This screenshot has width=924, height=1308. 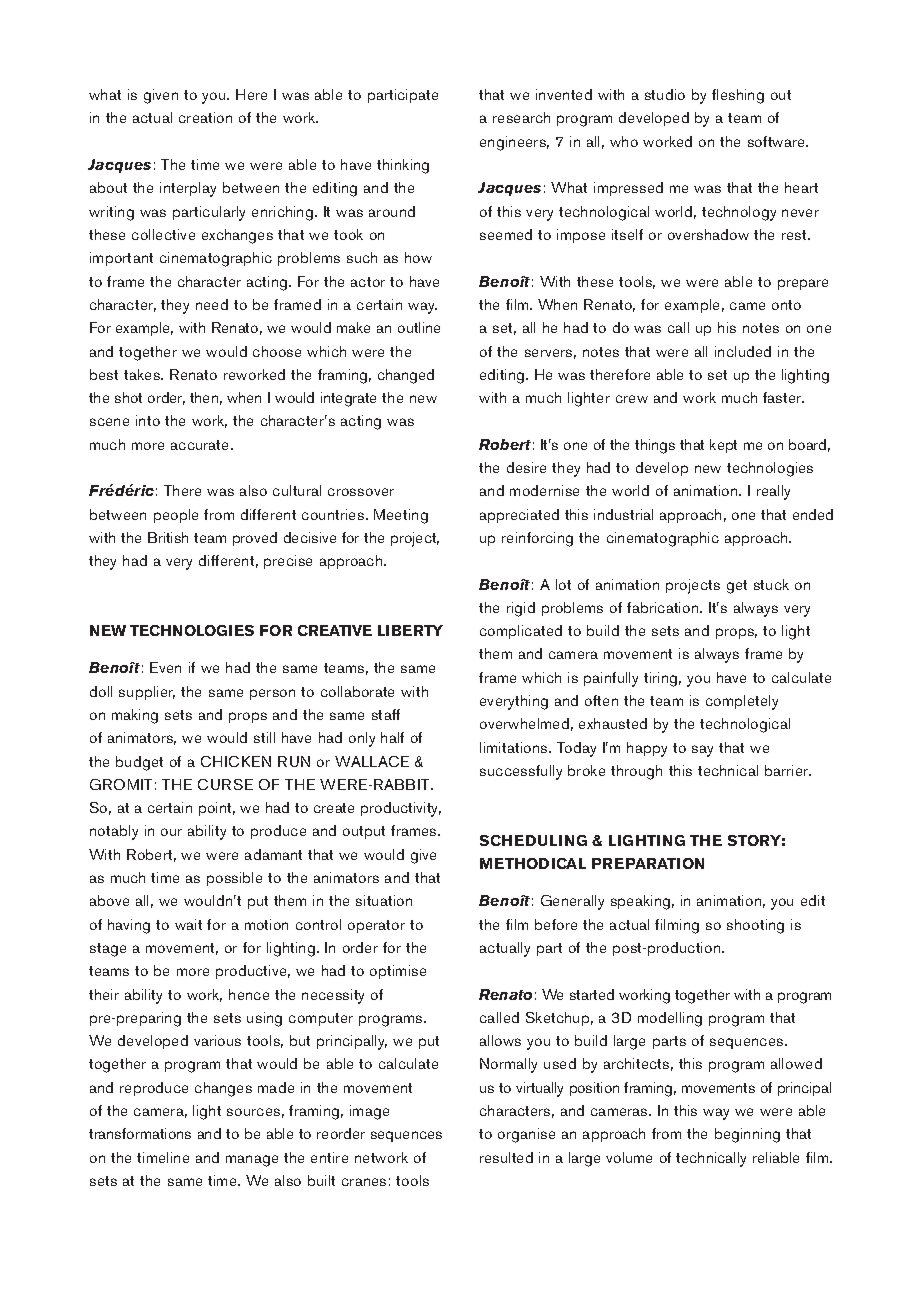 I want to click on included, so click(x=743, y=351).
